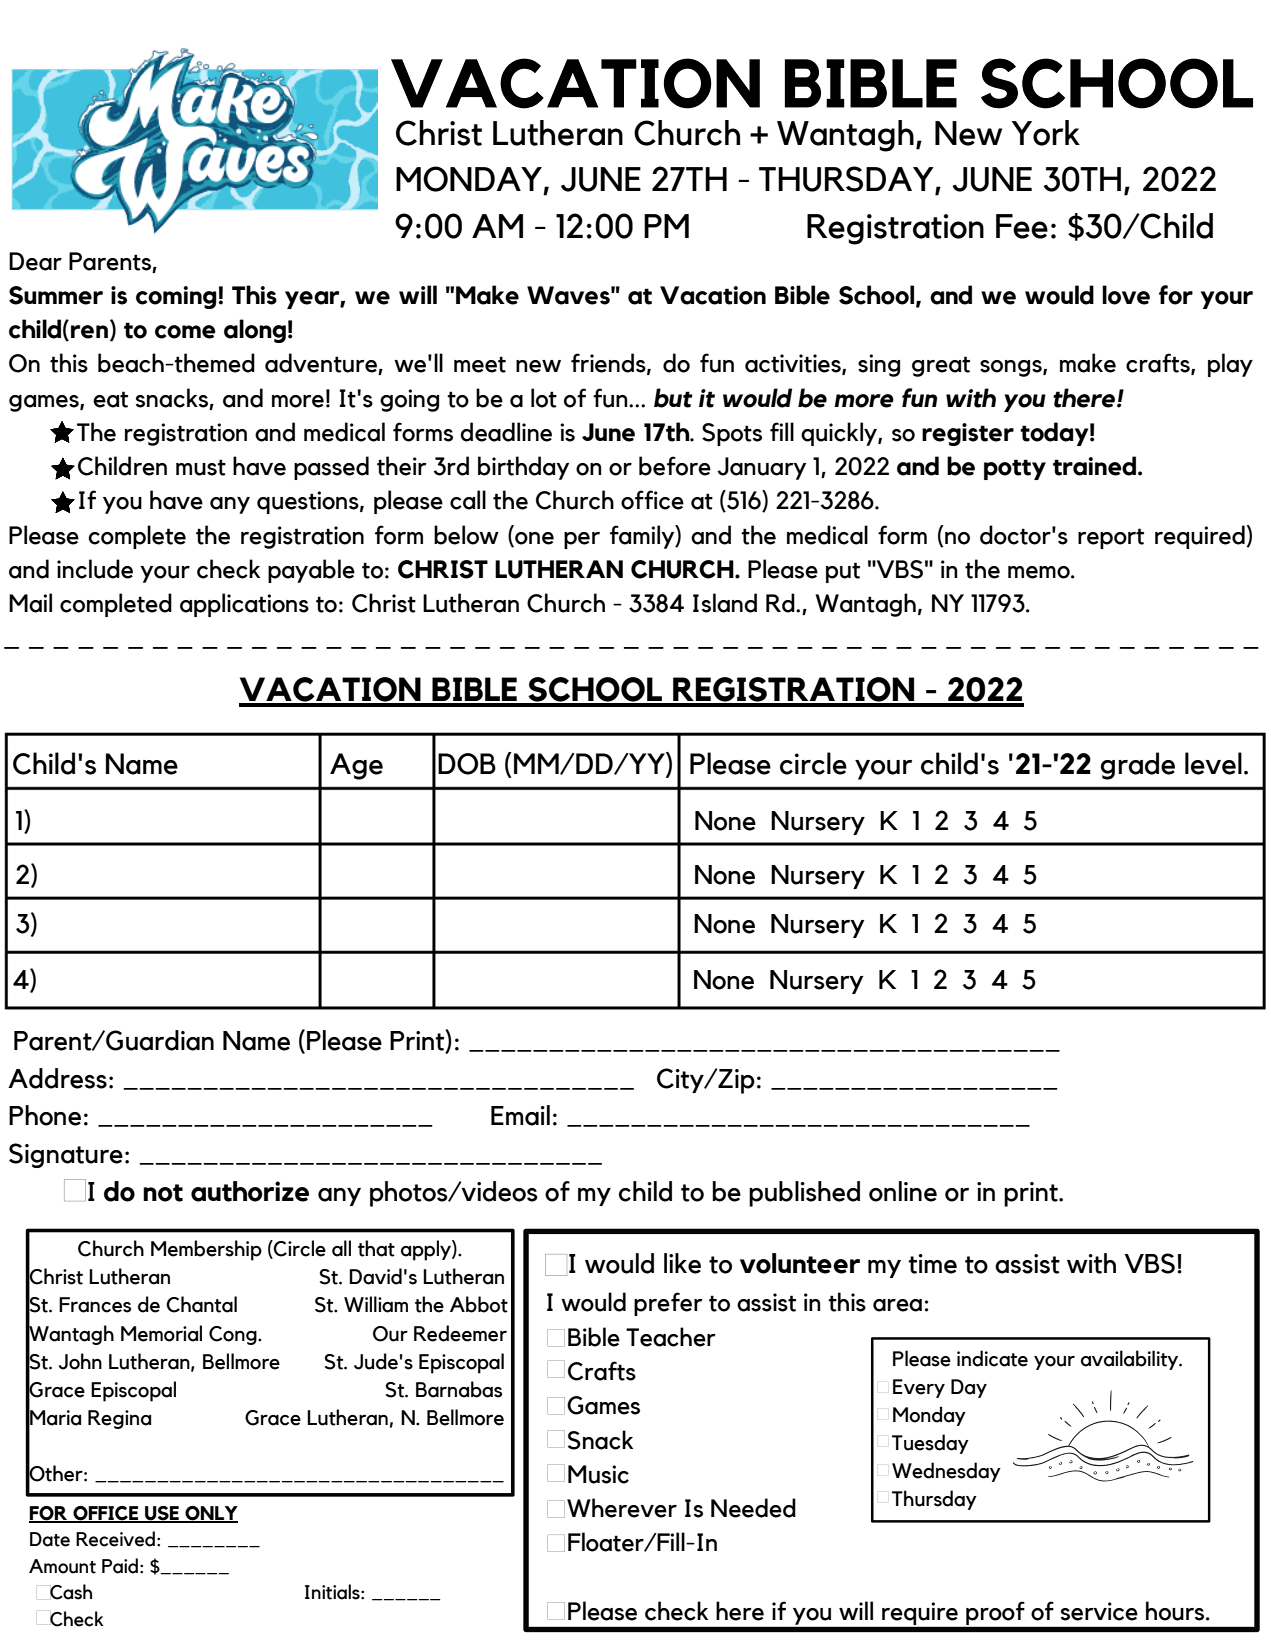  Describe the element at coordinates (598, 1474) in the screenshot. I see `Music` at that location.
